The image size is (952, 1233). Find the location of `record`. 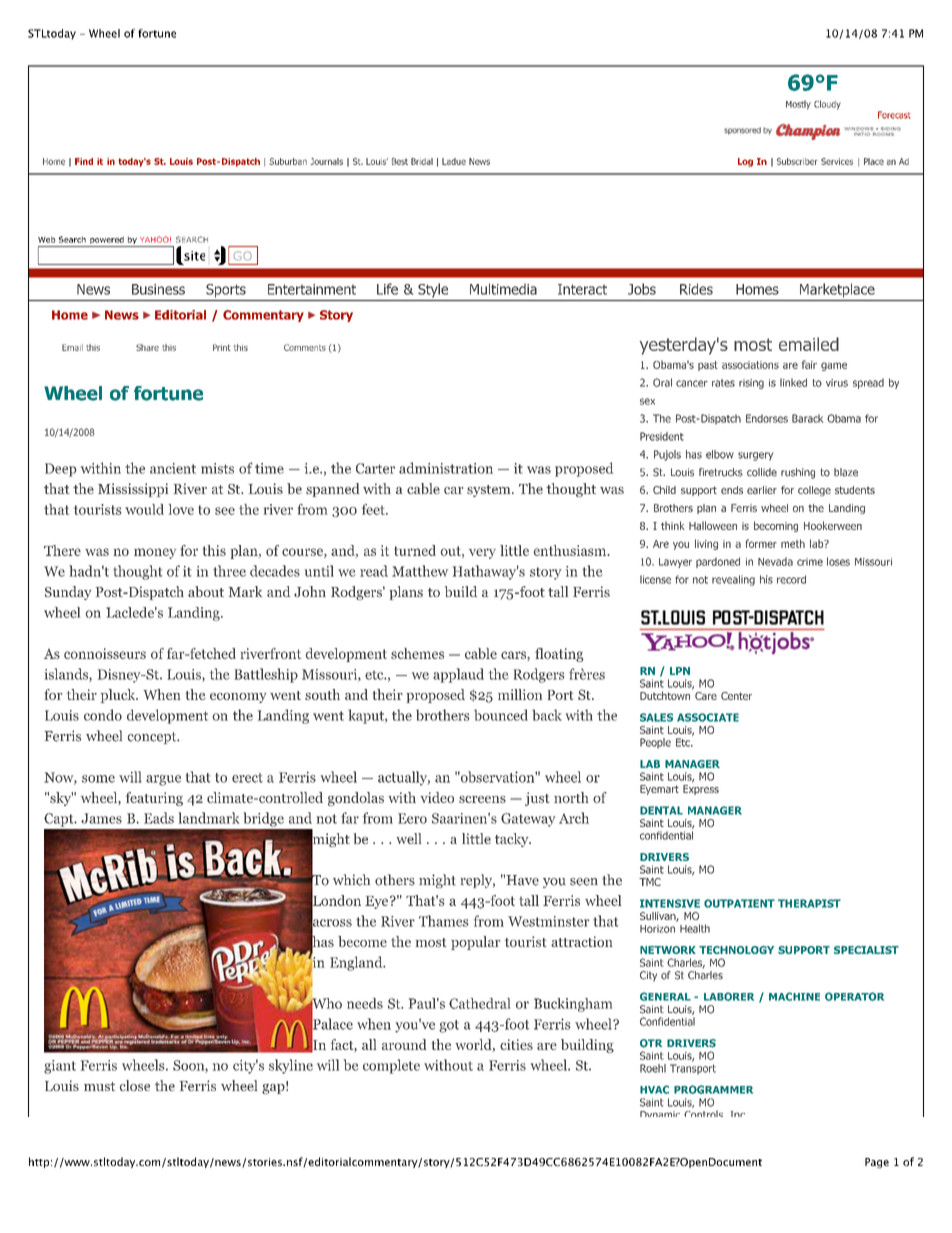

record is located at coordinates (791, 579).
